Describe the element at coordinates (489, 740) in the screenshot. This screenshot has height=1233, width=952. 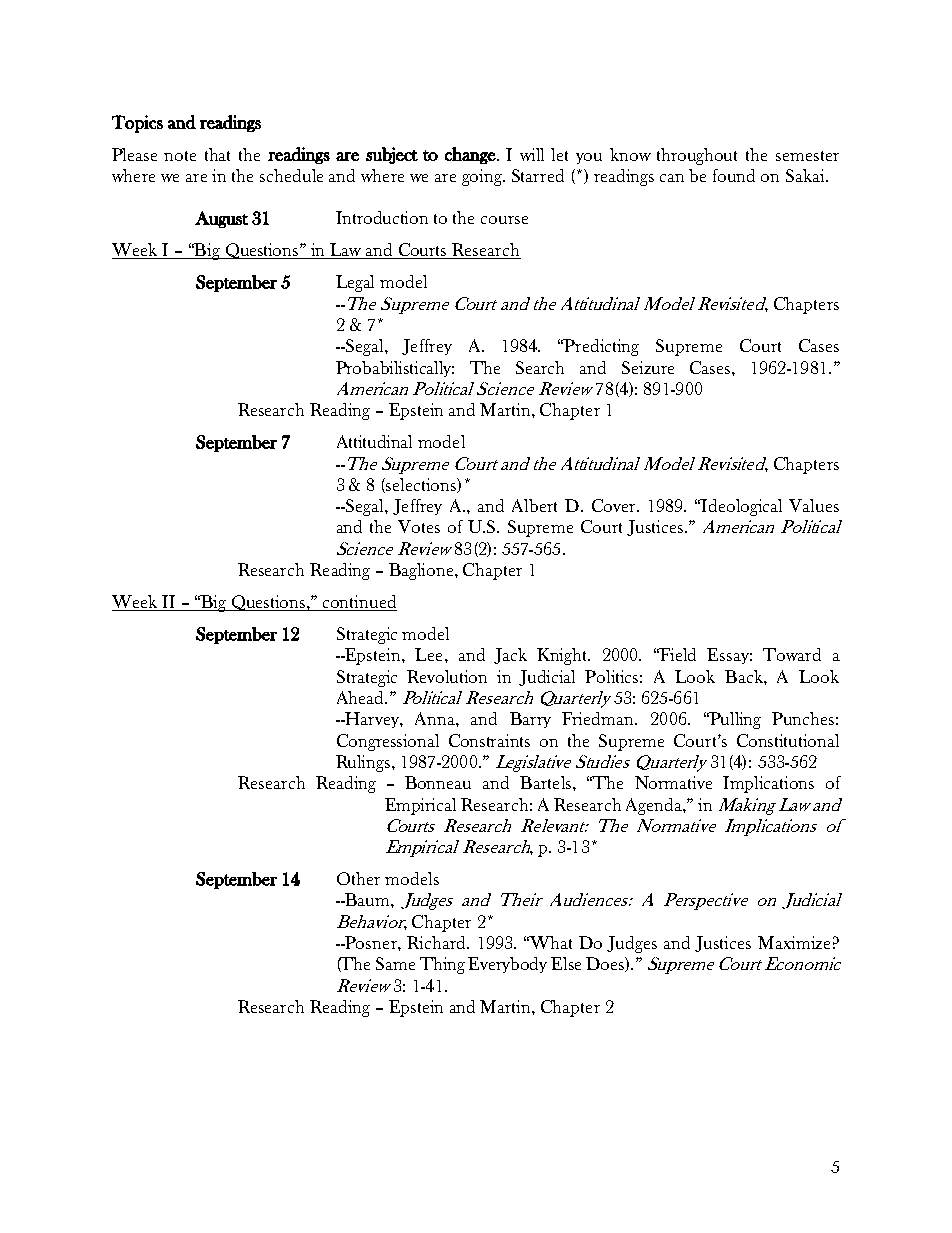
I see `Constraints` at that location.
